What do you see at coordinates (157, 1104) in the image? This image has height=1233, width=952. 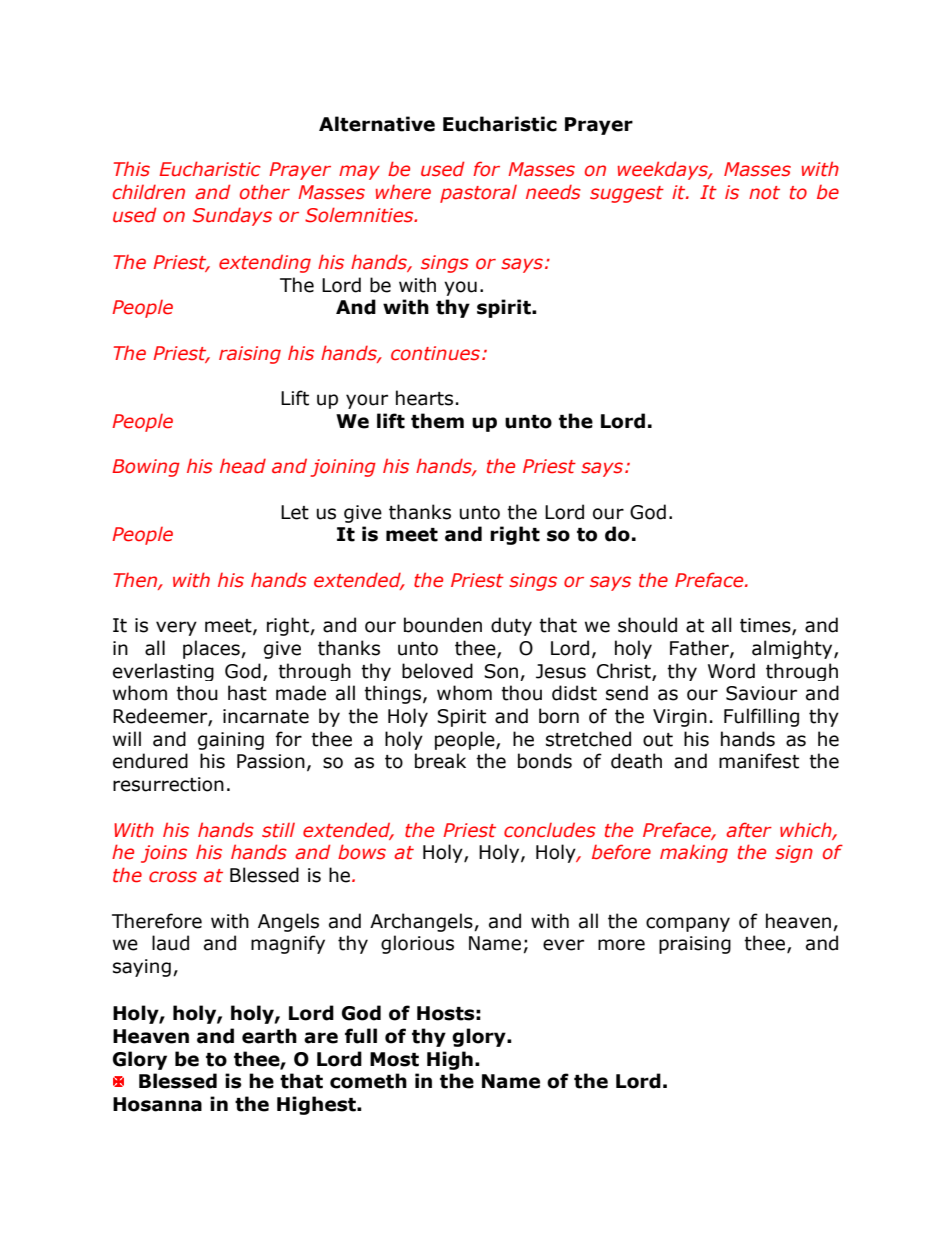 I see `Hosanna` at bounding box center [157, 1104].
